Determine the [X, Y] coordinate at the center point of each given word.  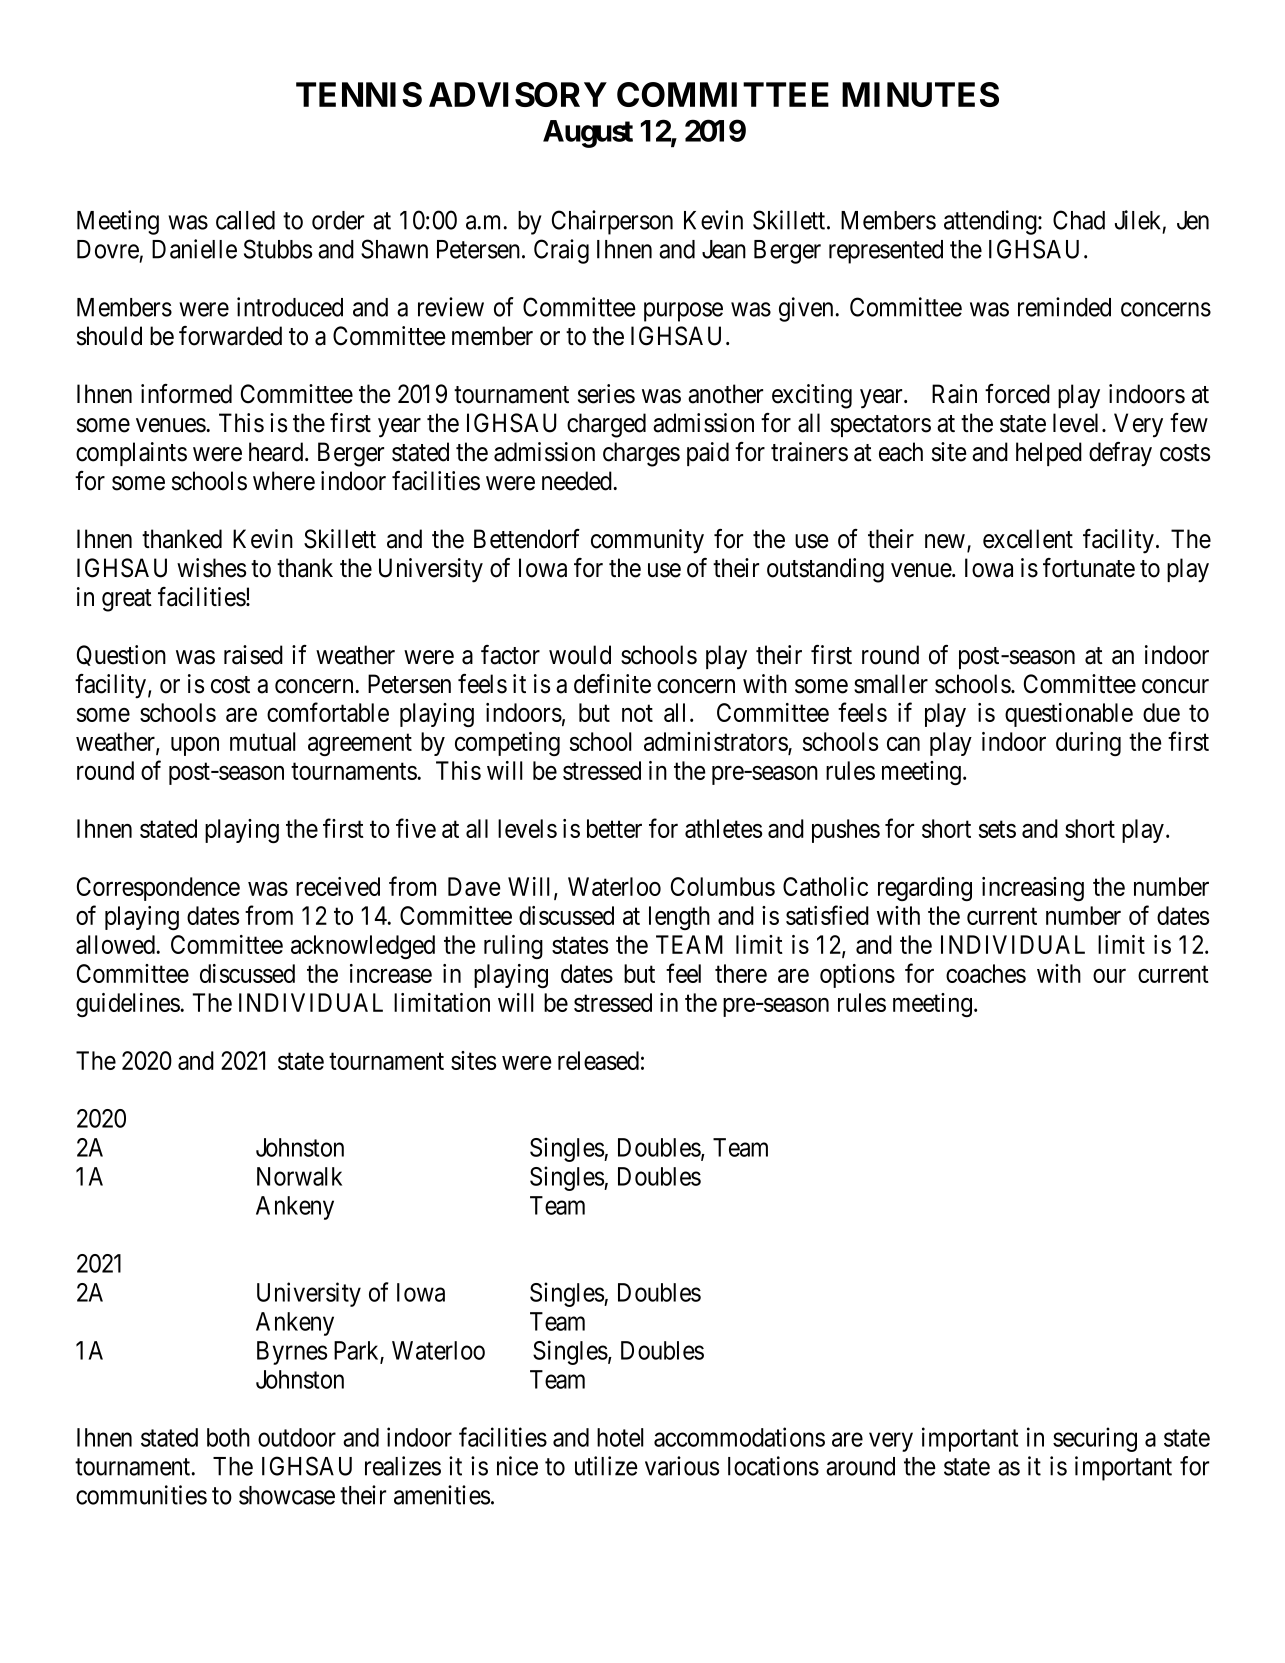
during [1088, 744]
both [228, 1437]
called [245, 220]
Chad [1079, 220]
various [682, 1466]
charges [641, 454]
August [588, 134]
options [857, 976]
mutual [263, 741]
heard [277, 452]
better [614, 828]
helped [1049, 454]
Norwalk [299, 1176]
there [741, 973]
